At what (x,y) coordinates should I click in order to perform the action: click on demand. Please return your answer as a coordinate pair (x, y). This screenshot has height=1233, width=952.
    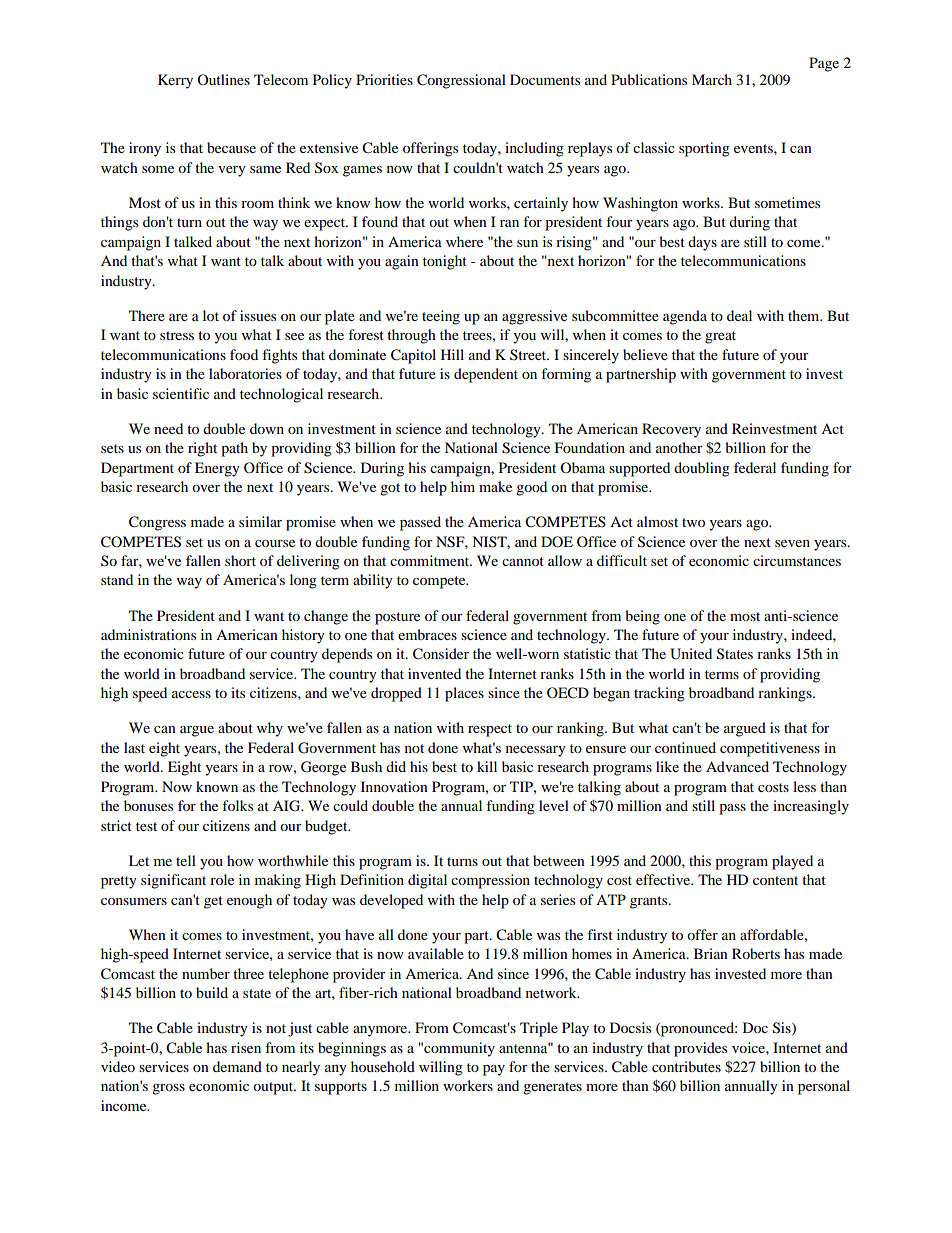
    Looking at the image, I should click on (237, 1066).
